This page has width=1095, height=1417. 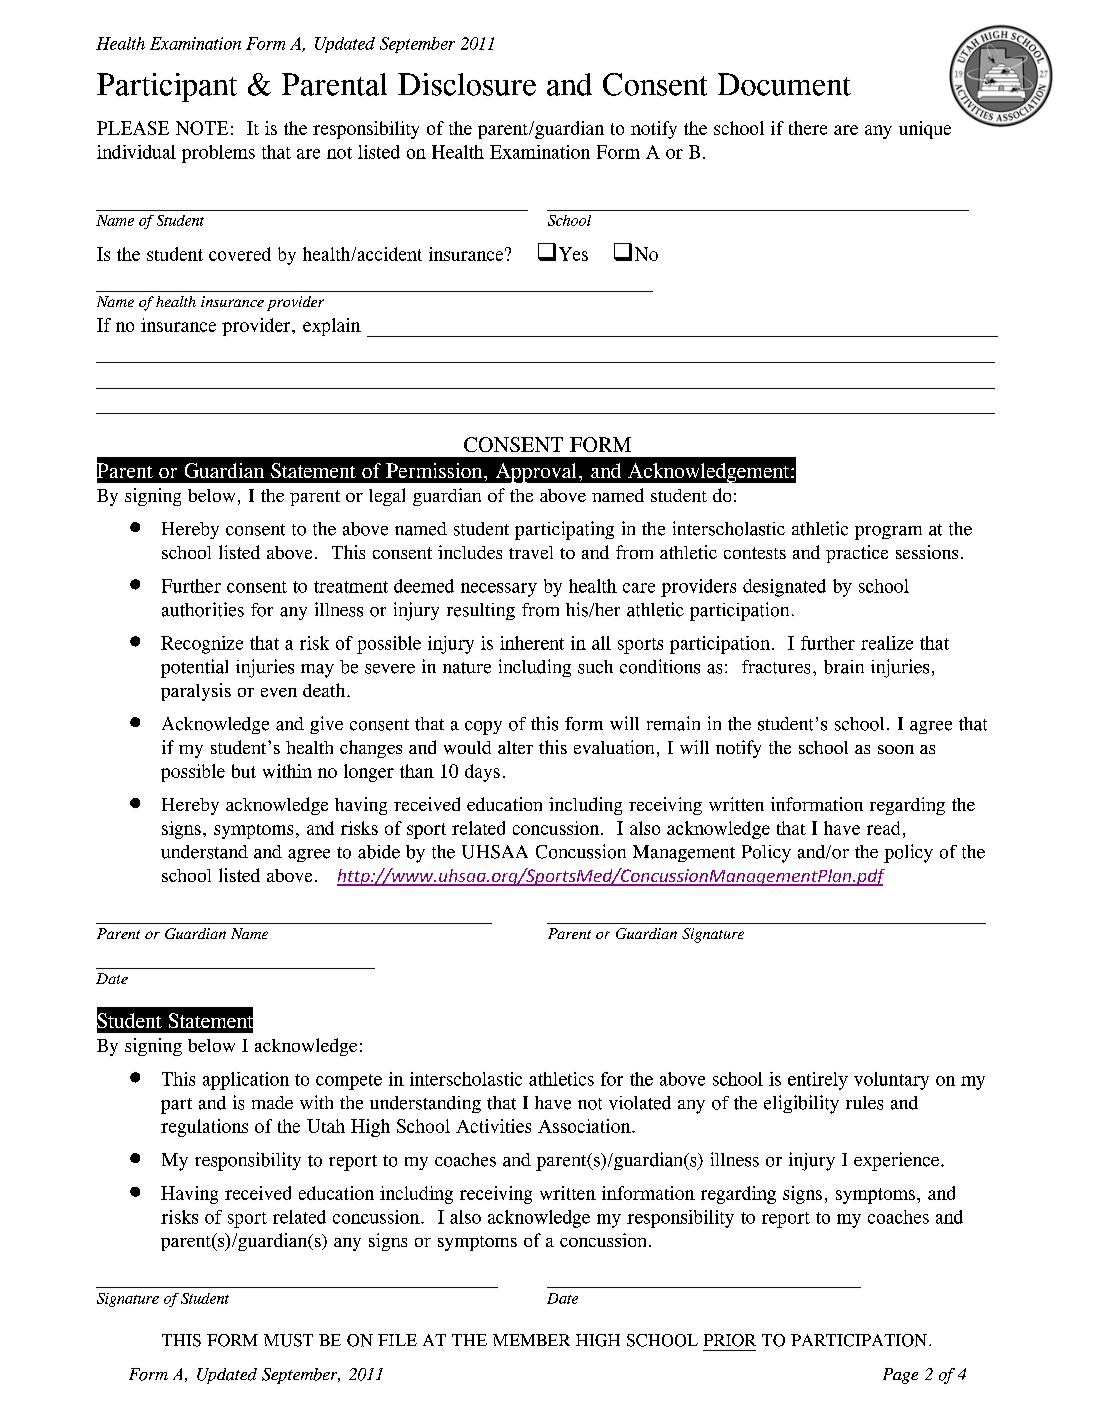 What do you see at coordinates (531, 1340) in the page?
I see `MEMBER` at bounding box center [531, 1340].
